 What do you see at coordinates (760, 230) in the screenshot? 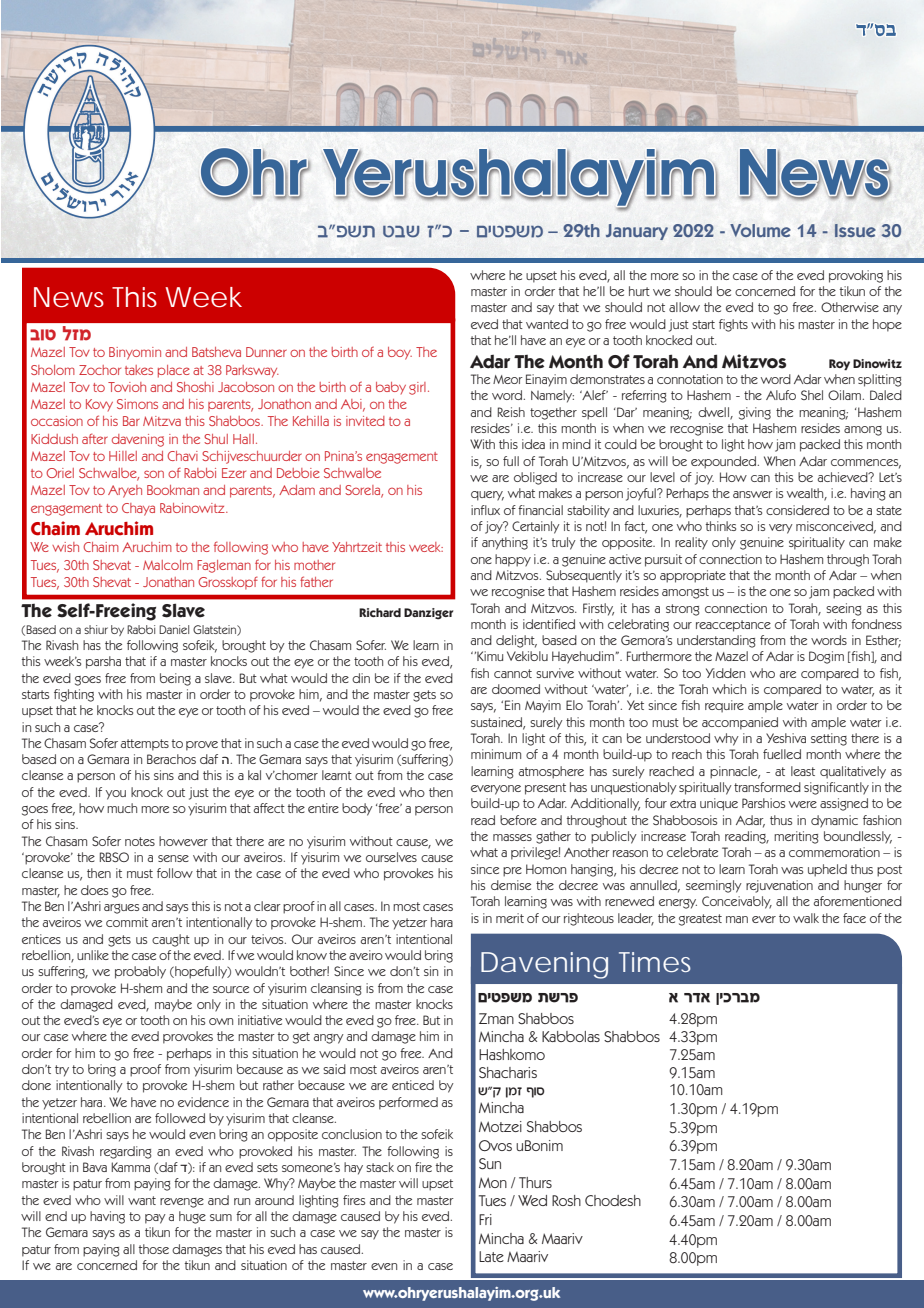
I see `Volume` at bounding box center [760, 230].
